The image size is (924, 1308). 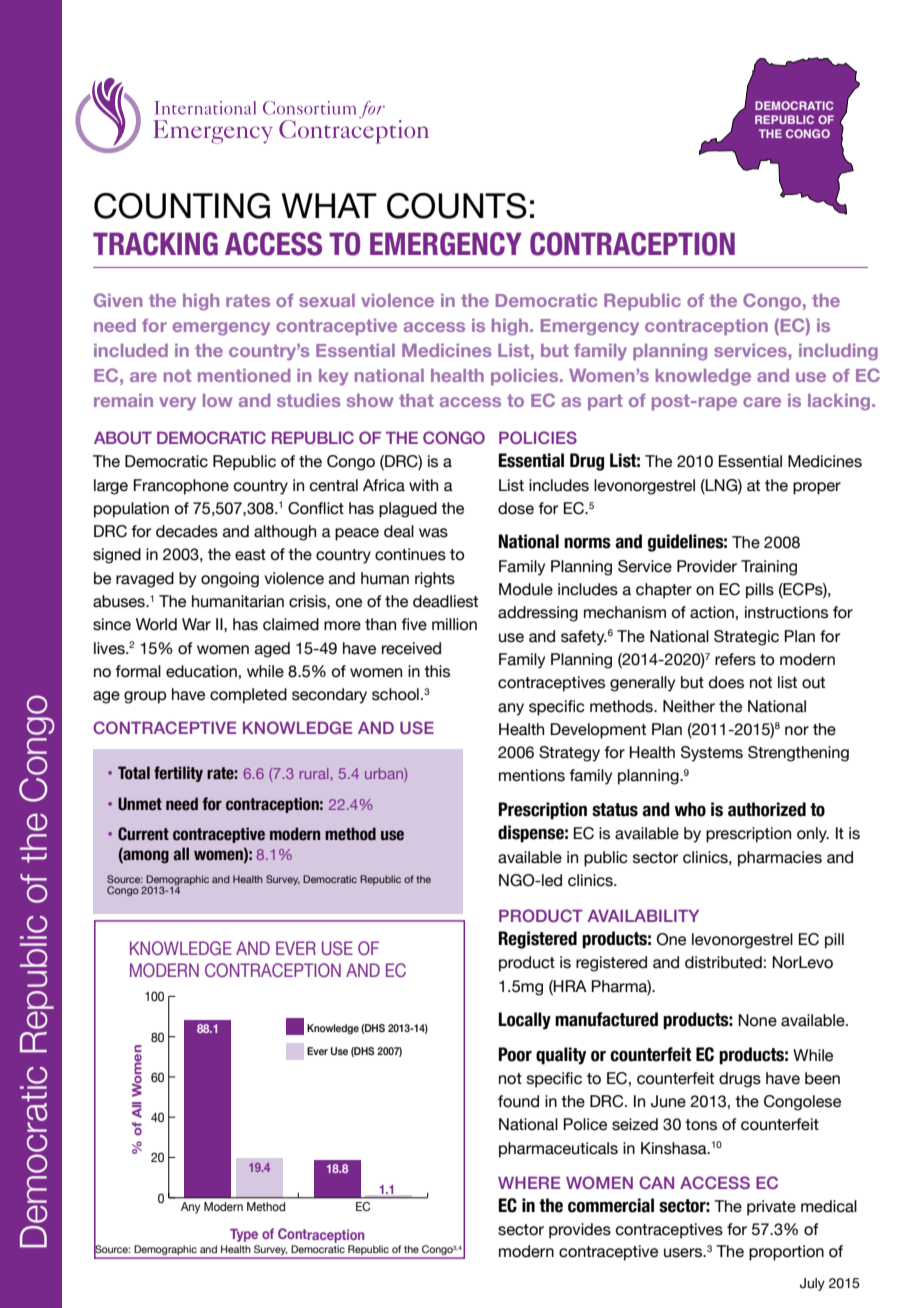 I want to click on Locally, so click(x=525, y=1021).
